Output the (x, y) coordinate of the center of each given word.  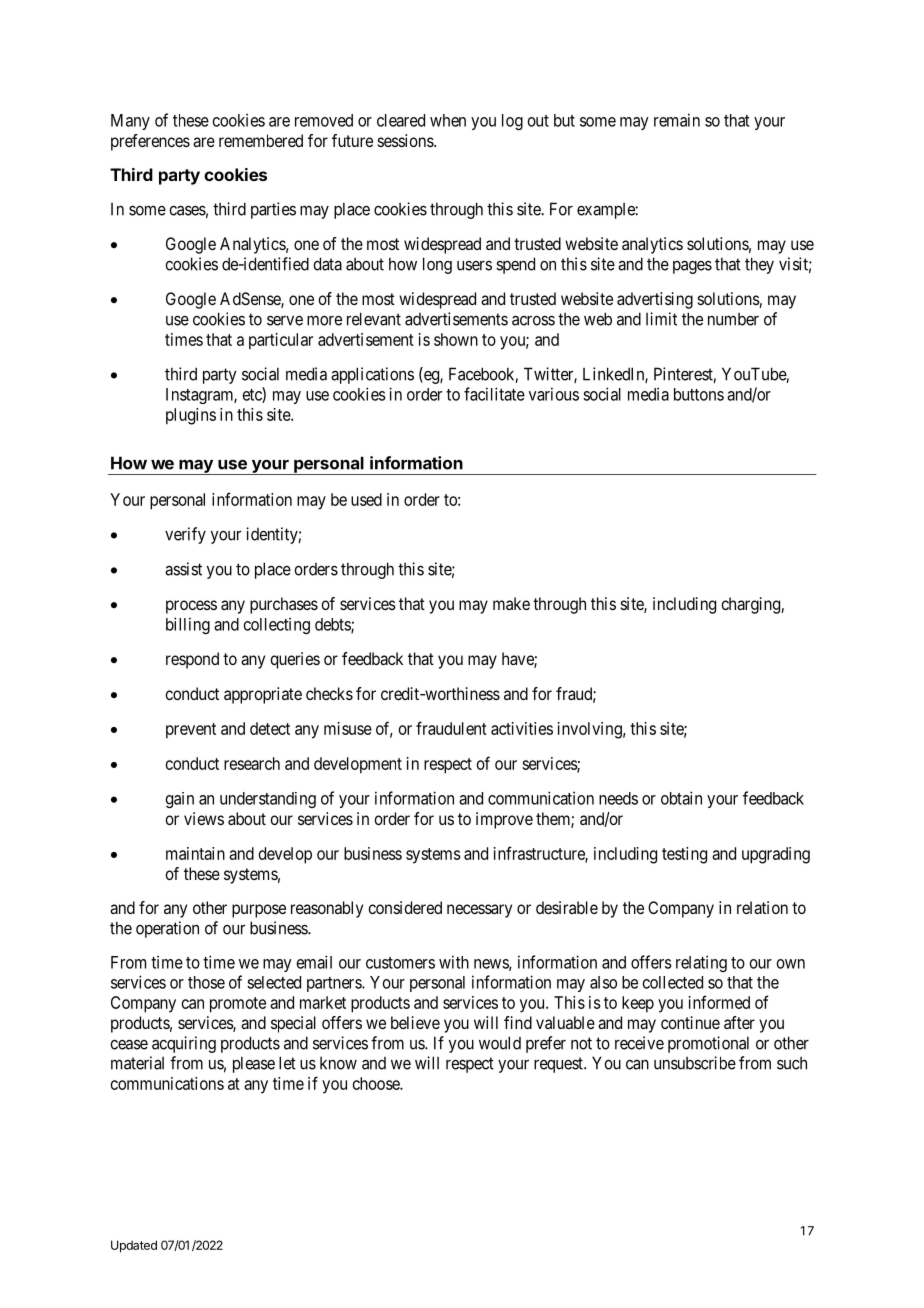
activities (522, 728)
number (733, 319)
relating (701, 963)
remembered (261, 140)
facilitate (494, 394)
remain (677, 120)
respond (192, 660)
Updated (134, 1246)
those (206, 982)
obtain (681, 798)
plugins (191, 416)
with (454, 962)
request (559, 1065)
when (448, 120)
